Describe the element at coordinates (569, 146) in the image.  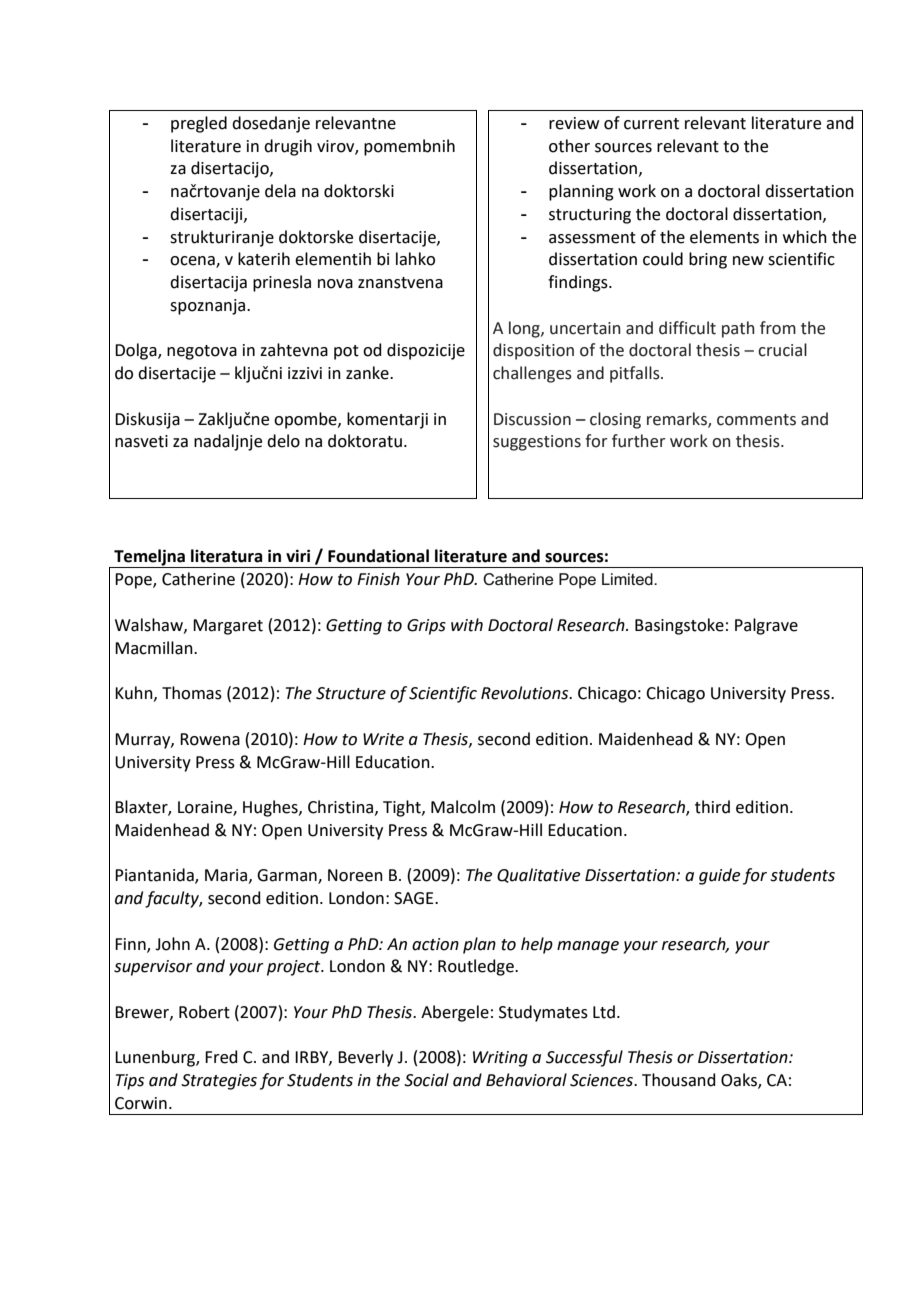
I see `other` at that location.
